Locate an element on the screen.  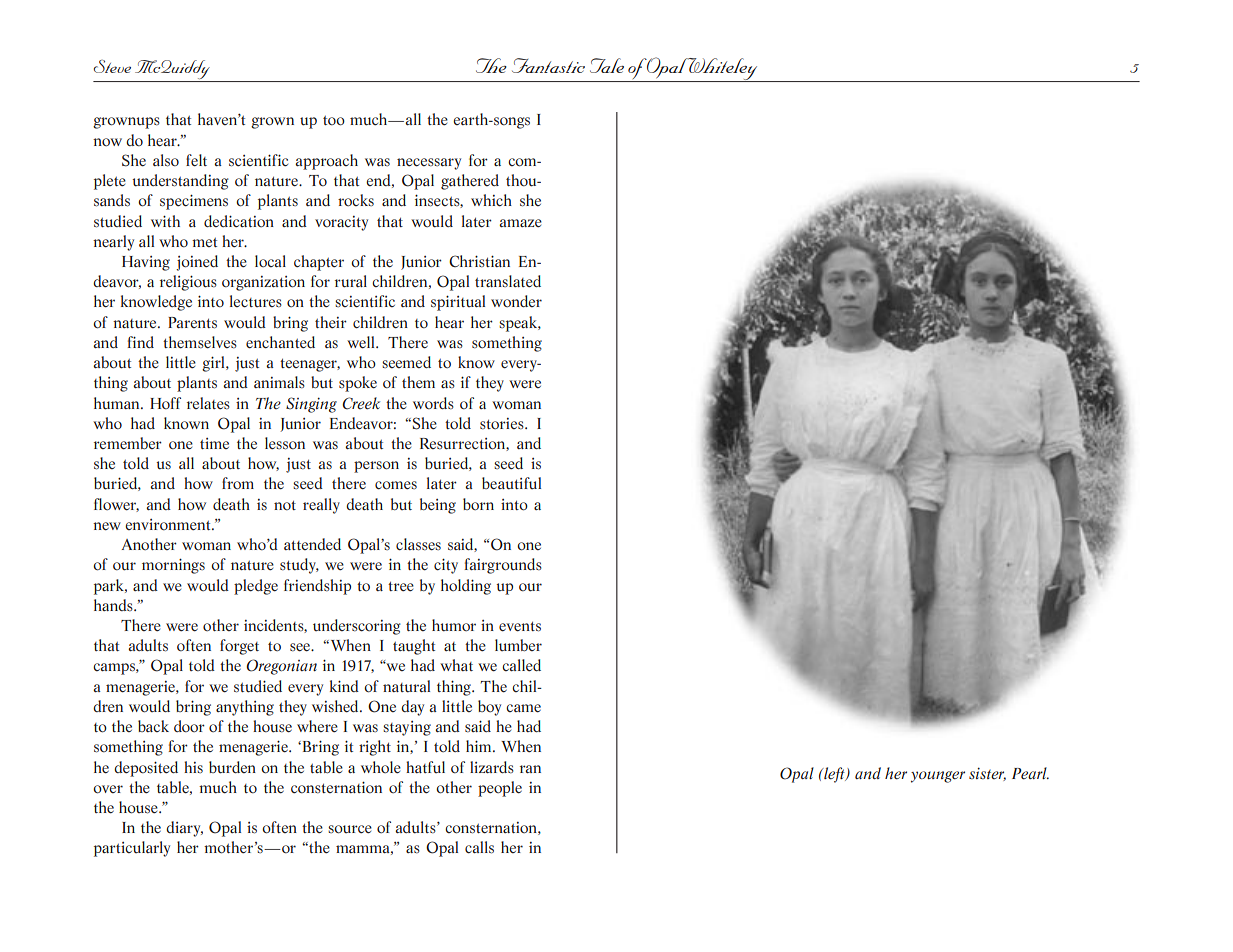
beautiful is located at coordinates (511, 483).
